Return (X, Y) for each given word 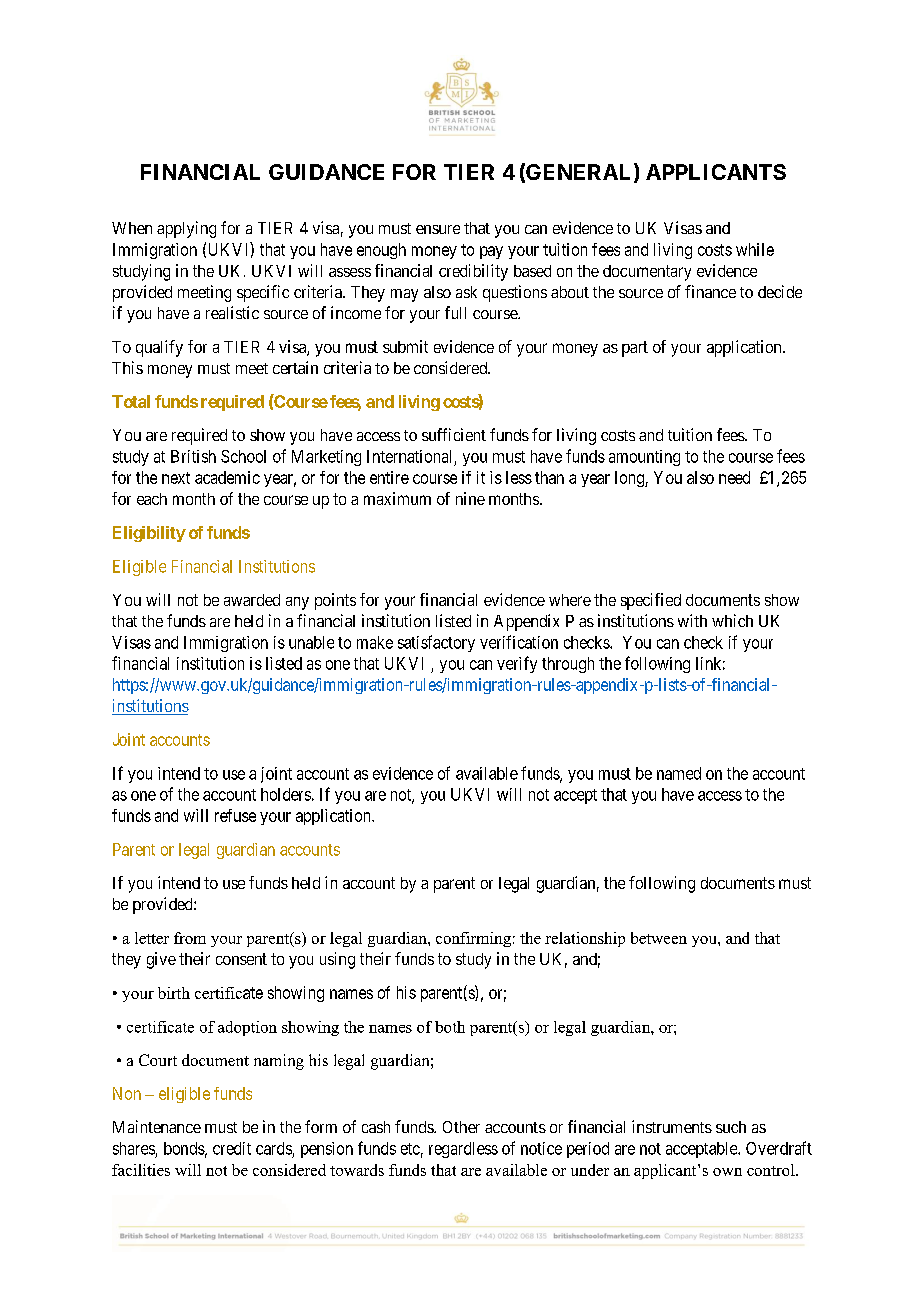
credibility (473, 272)
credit (232, 1148)
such (731, 1127)
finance (710, 291)
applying (186, 229)
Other (461, 1127)
